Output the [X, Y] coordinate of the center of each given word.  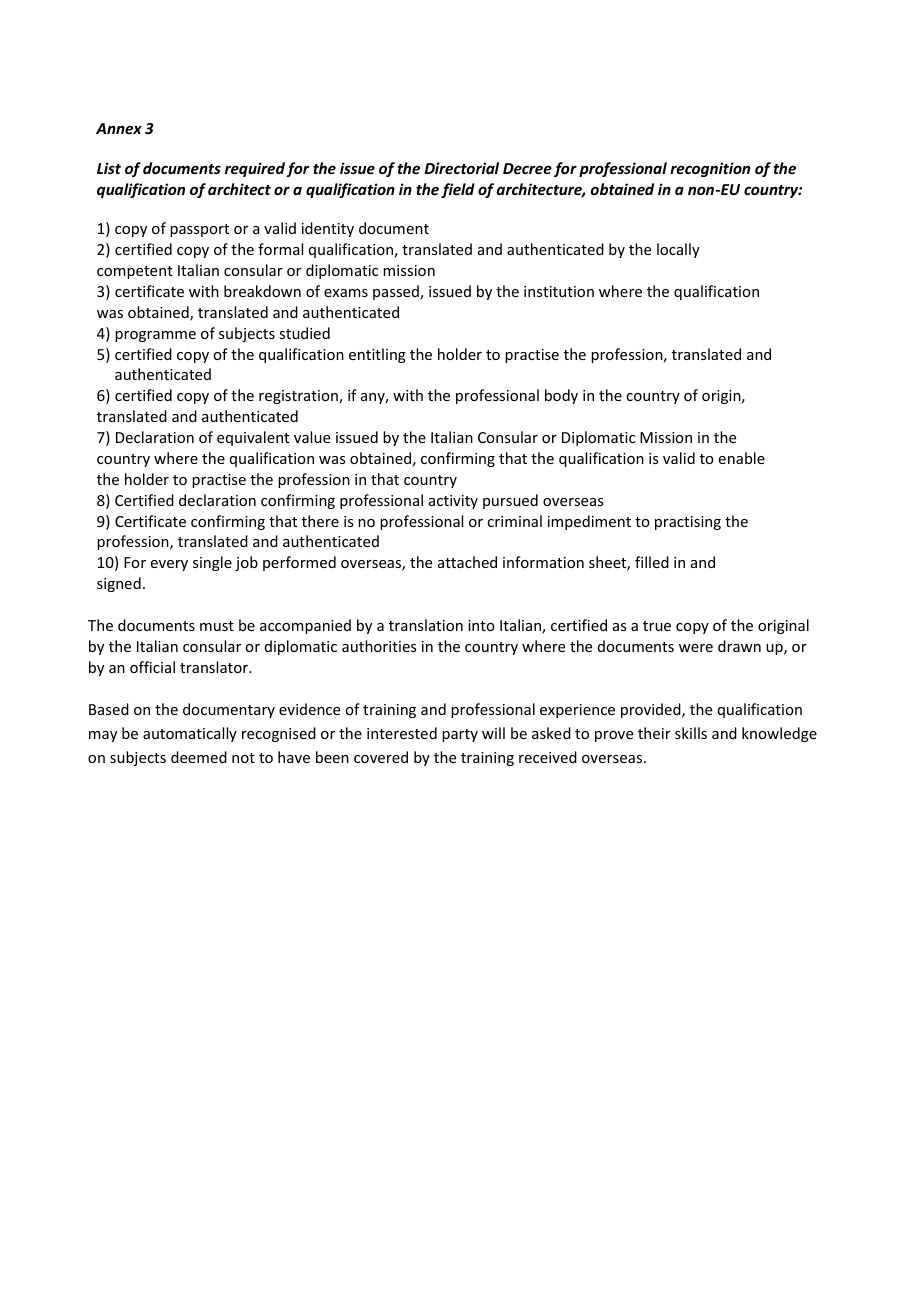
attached [467, 562]
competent [135, 272]
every [169, 565]
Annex [119, 128]
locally [678, 250]
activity [453, 502]
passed [397, 292]
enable [742, 458]
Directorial [462, 168]
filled [652, 562]
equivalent [253, 438]
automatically [190, 734]
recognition [710, 169]
